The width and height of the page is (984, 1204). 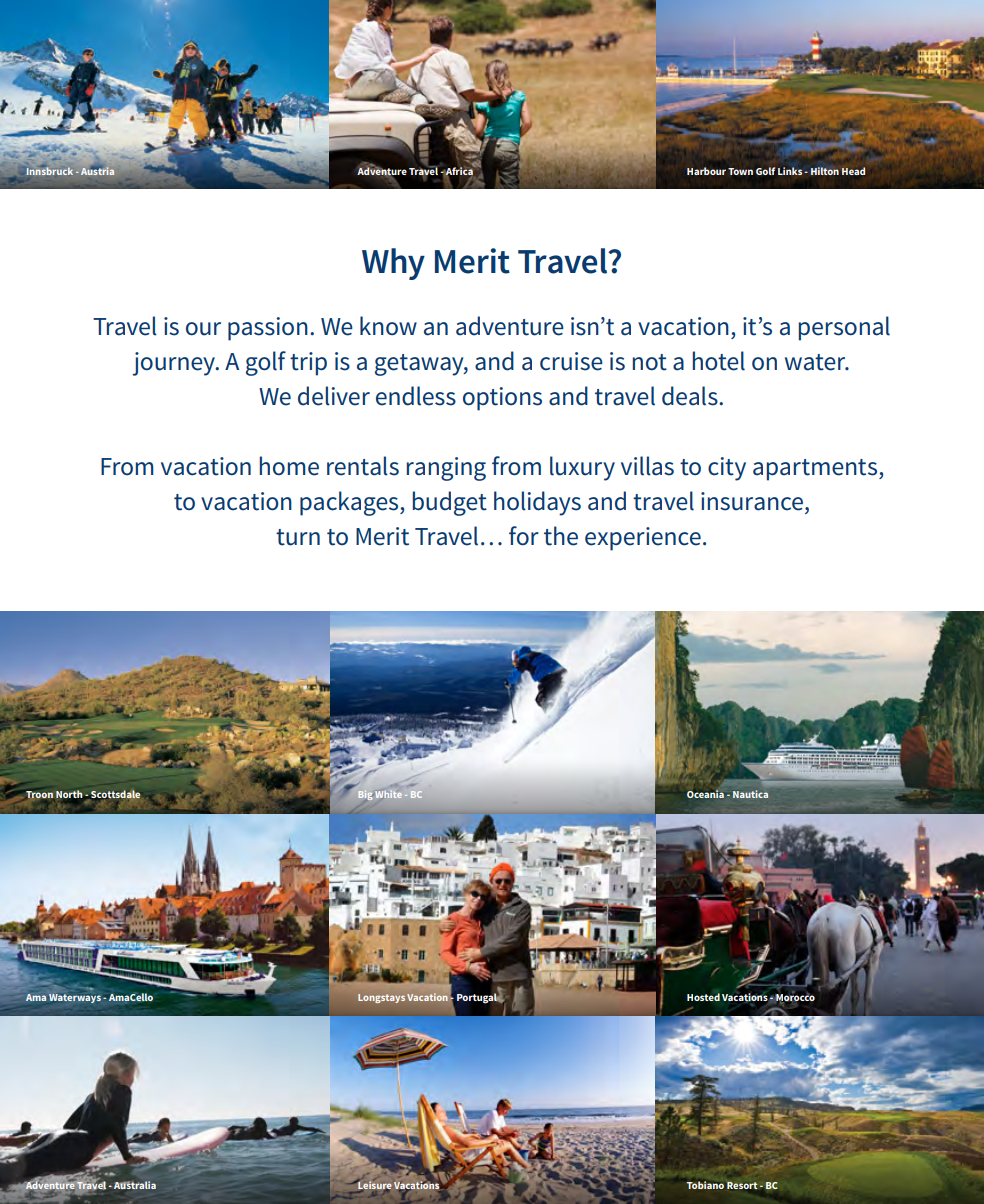 I want to click on Austria, so click(x=97, y=171).
